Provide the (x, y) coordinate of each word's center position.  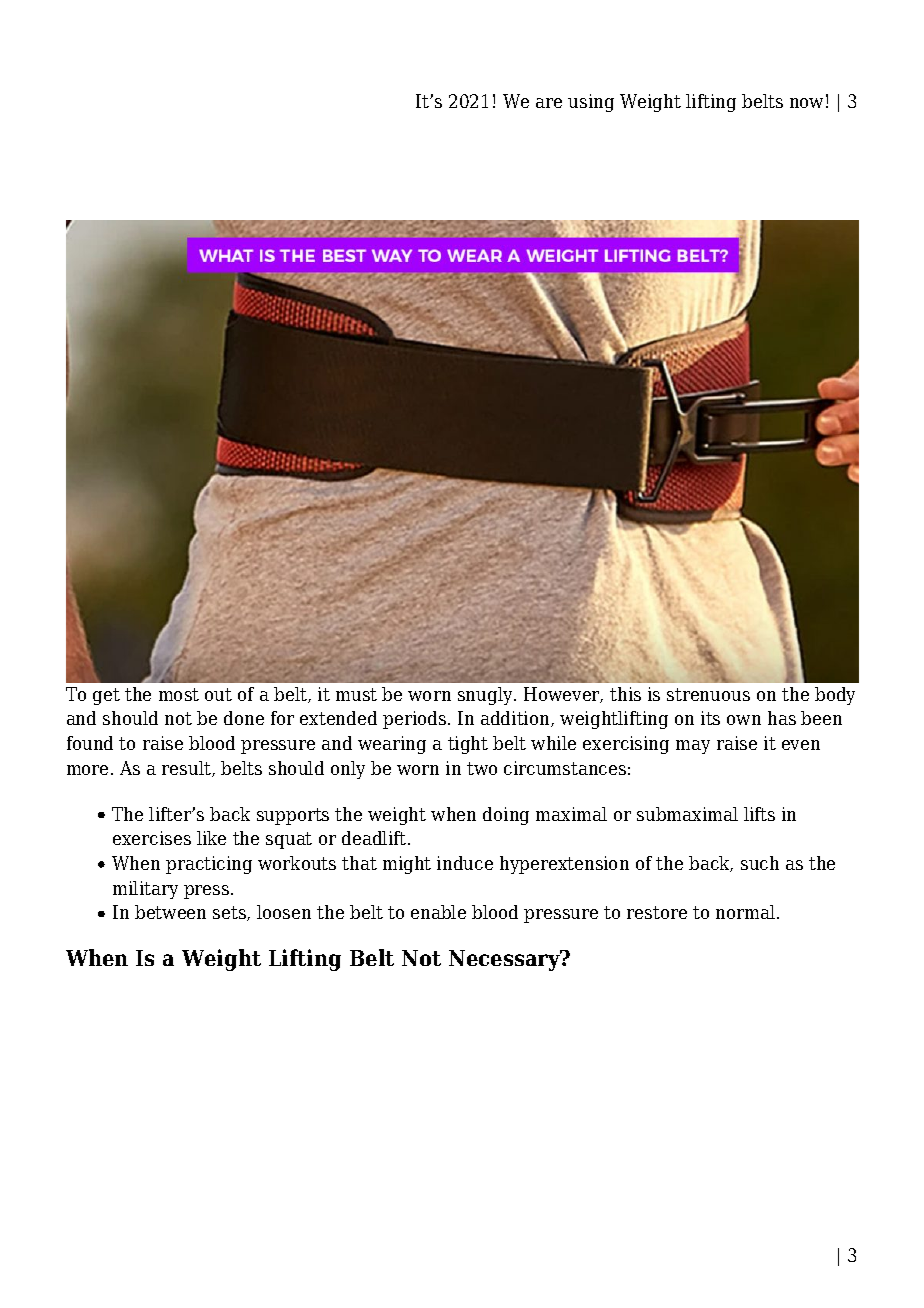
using (591, 103)
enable (438, 912)
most (179, 694)
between (170, 912)
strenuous (708, 694)
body (835, 696)
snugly (486, 696)
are (549, 103)
